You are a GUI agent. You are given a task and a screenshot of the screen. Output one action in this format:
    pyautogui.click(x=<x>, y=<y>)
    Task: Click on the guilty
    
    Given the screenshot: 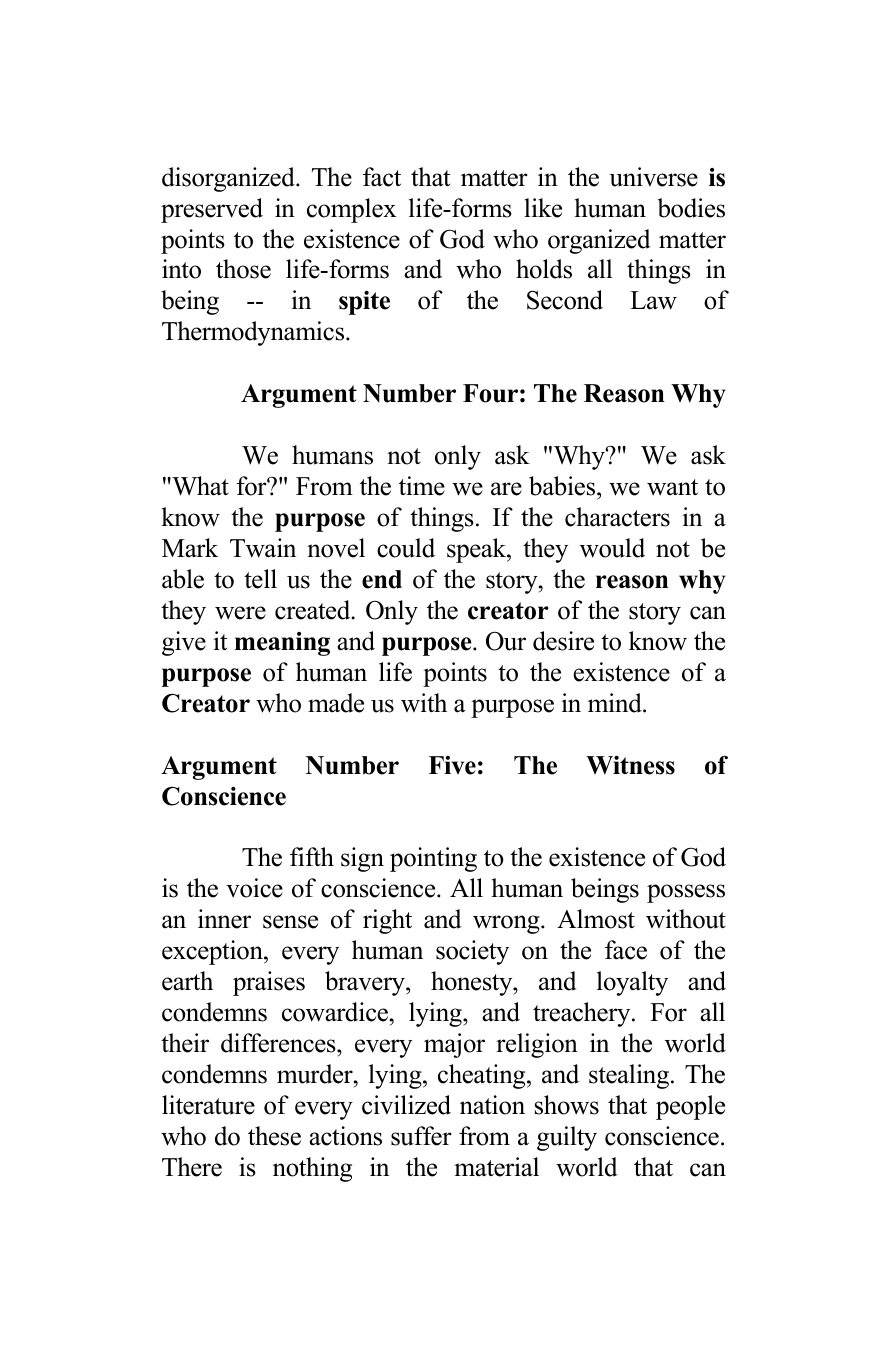 What is the action you would take?
    pyautogui.click(x=567, y=1138)
